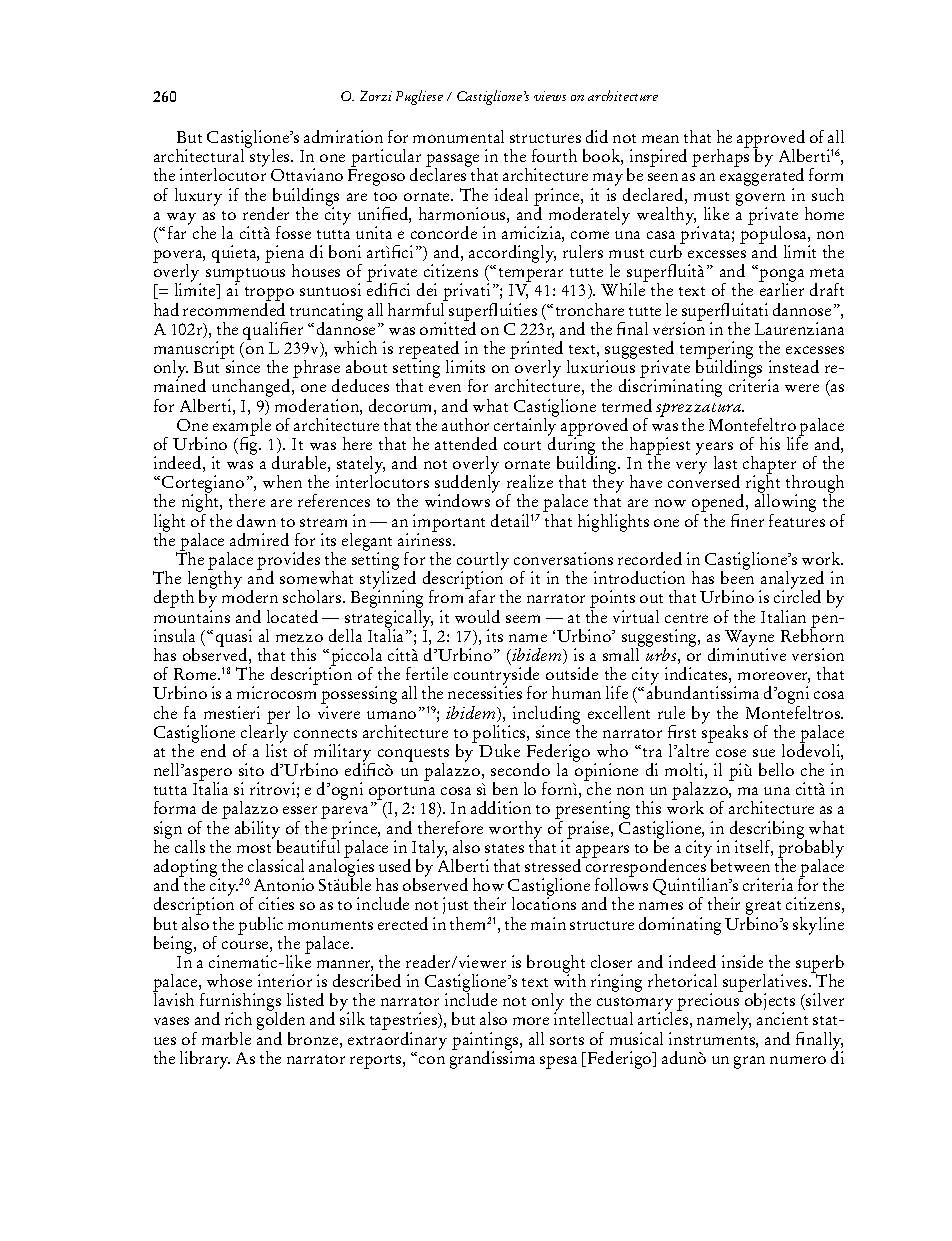 The width and height of the screenshot is (952, 1241). I want to click on ancient, so click(782, 1018).
